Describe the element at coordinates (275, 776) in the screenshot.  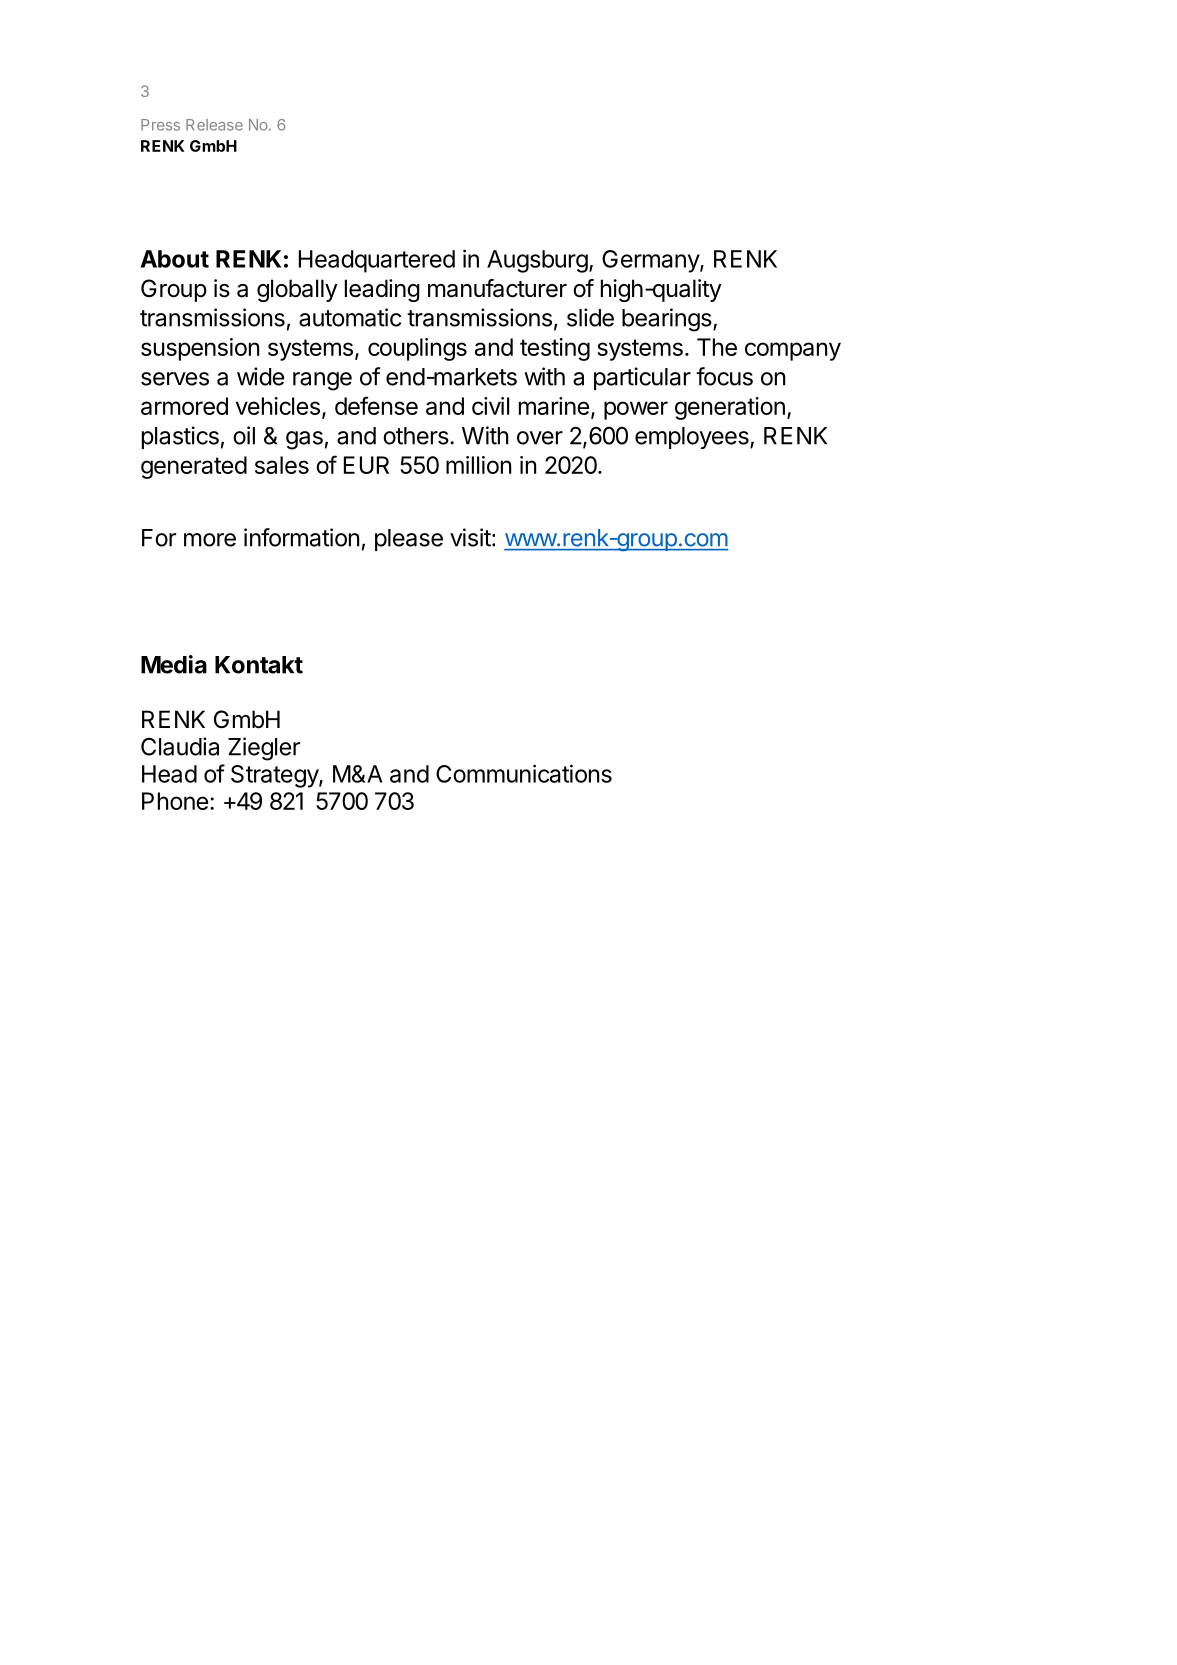
I see `Strategy` at that location.
